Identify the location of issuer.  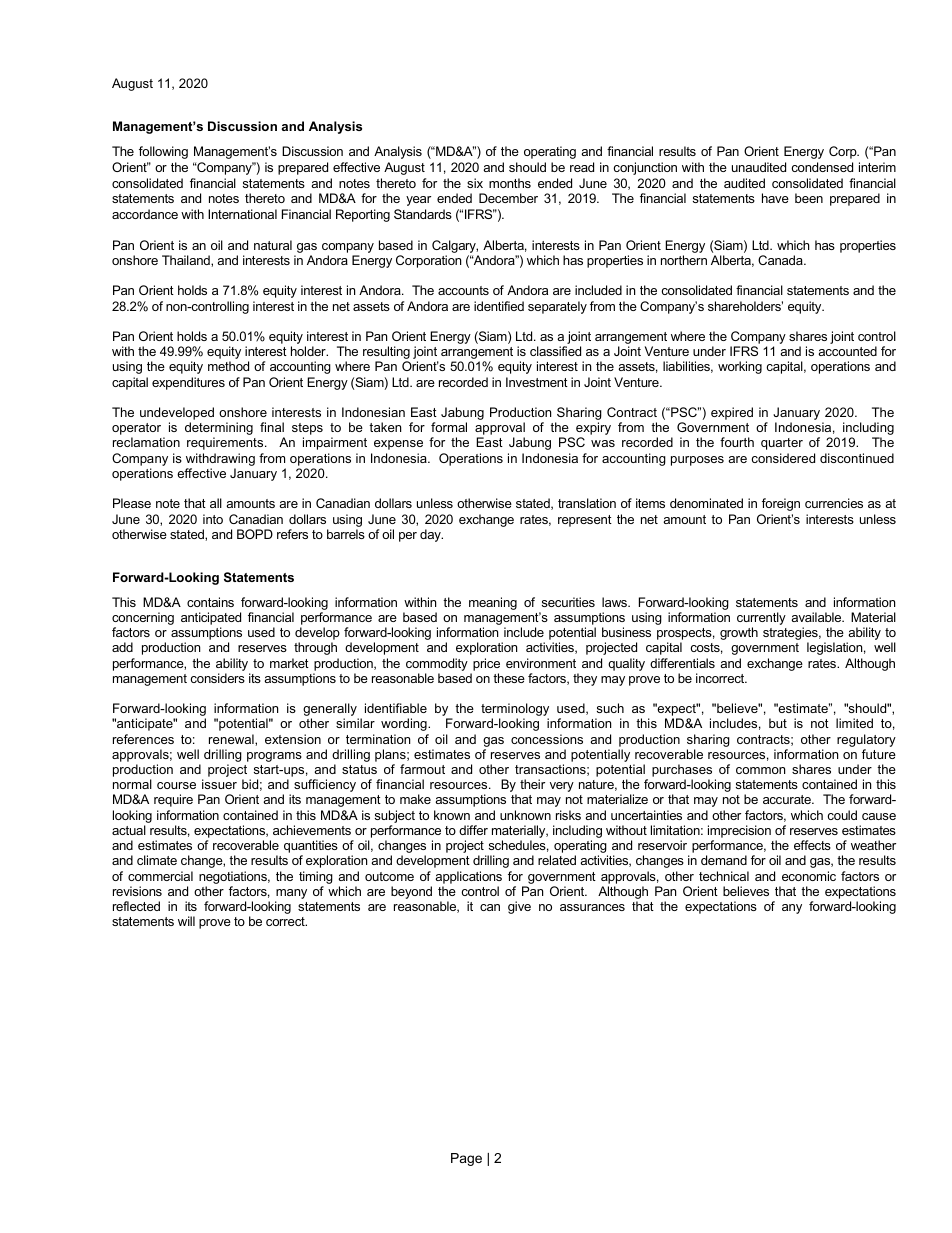
(219, 784).
